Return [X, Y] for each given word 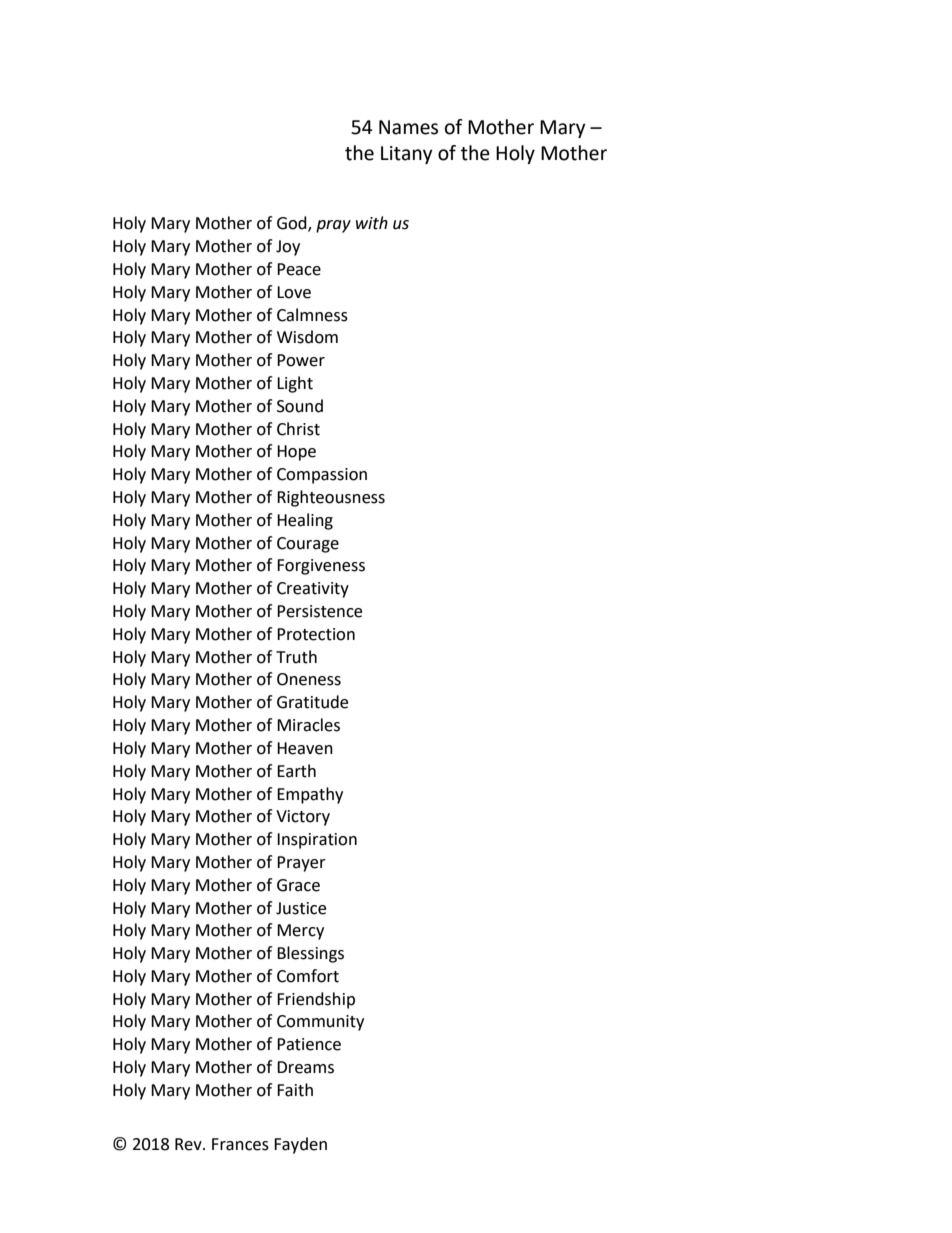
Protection [316, 634]
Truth [296, 657]
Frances [240, 1144]
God [293, 224]
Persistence [319, 611]
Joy [288, 248]
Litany [407, 155]
